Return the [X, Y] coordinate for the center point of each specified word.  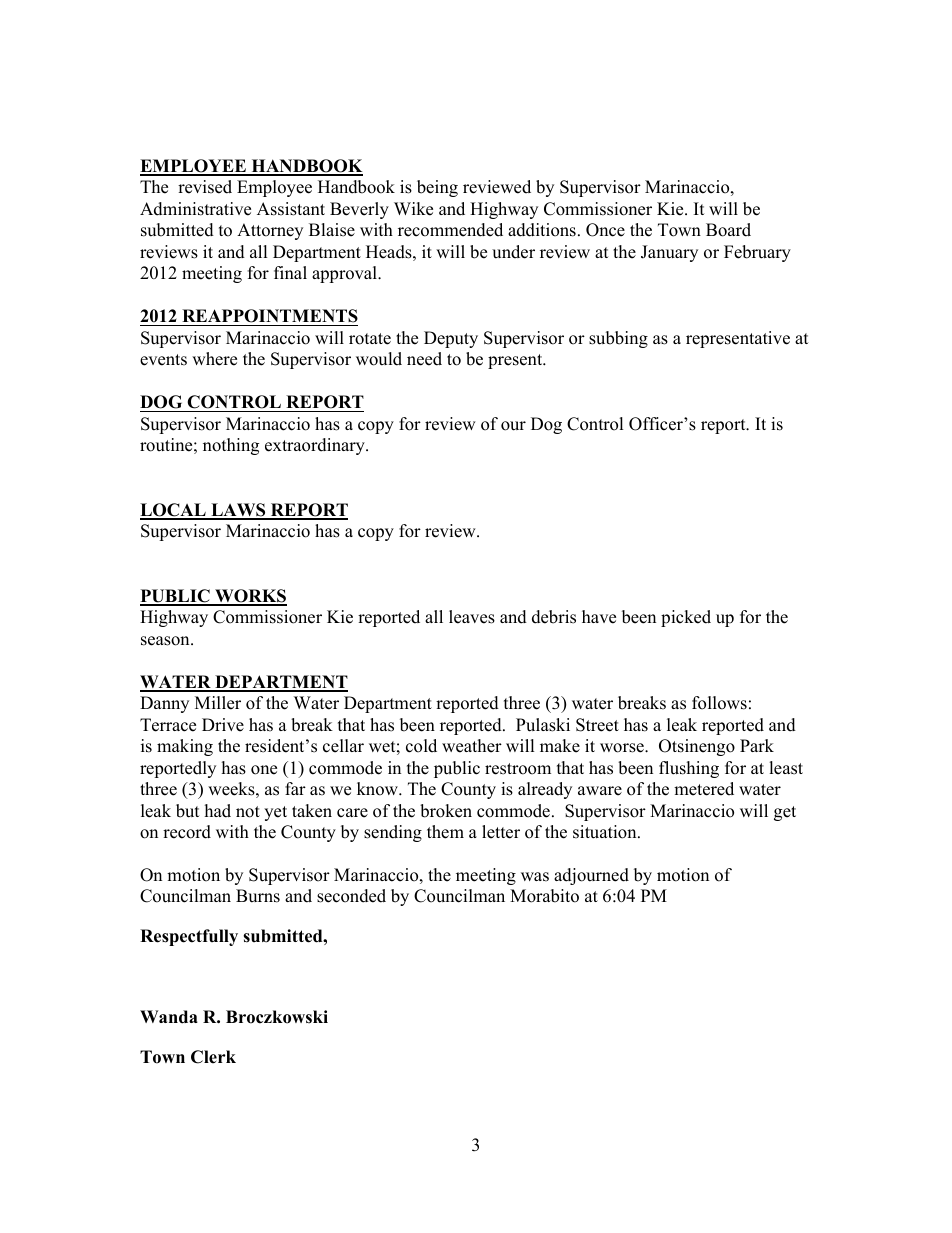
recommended [450, 230]
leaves [472, 617]
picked [686, 618]
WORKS [250, 597]
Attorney [270, 231]
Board [728, 230]
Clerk [213, 1057]
